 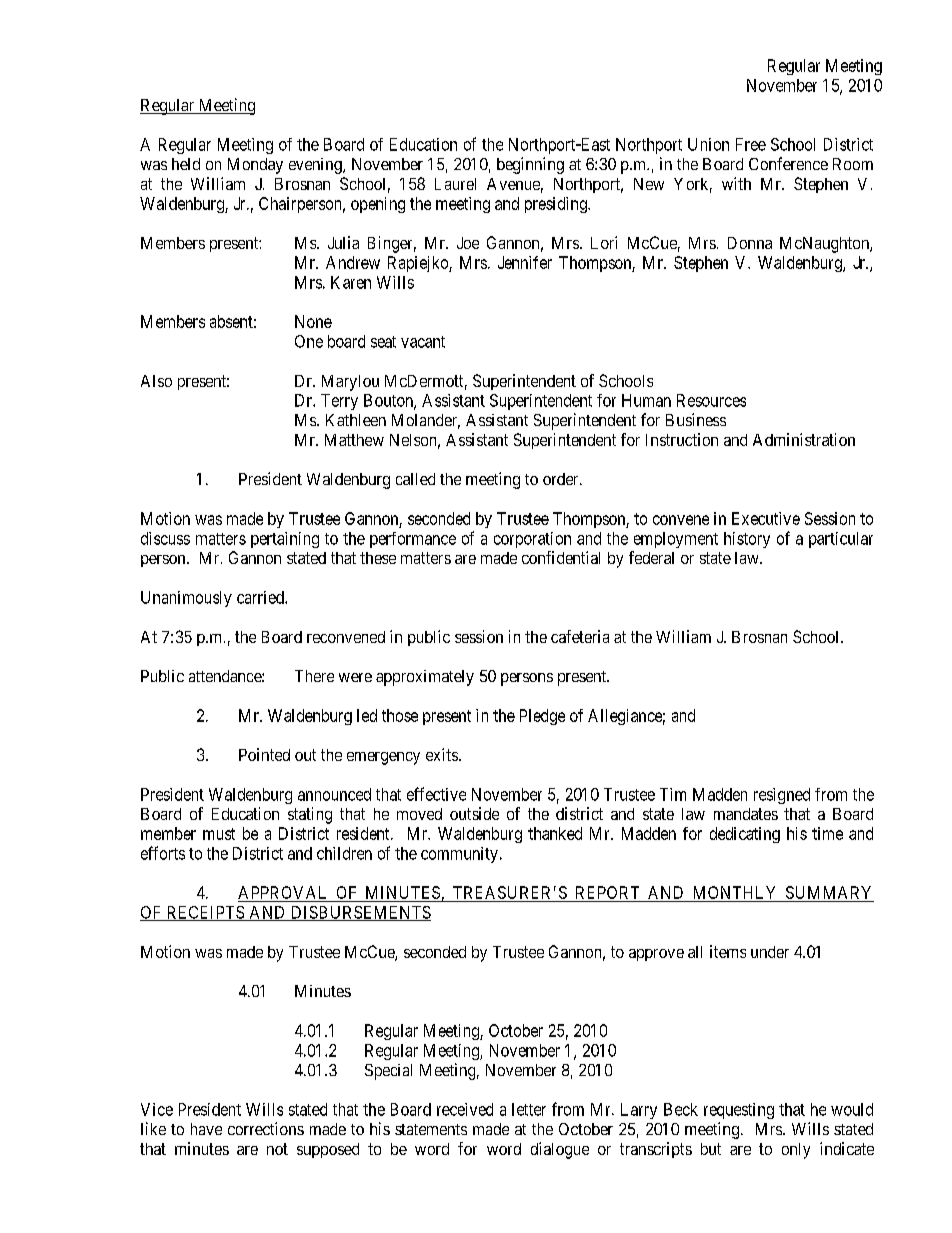 What do you see at coordinates (285, 540) in the screenshot?
I see `pertaining` at bounding box center [285, 540].
